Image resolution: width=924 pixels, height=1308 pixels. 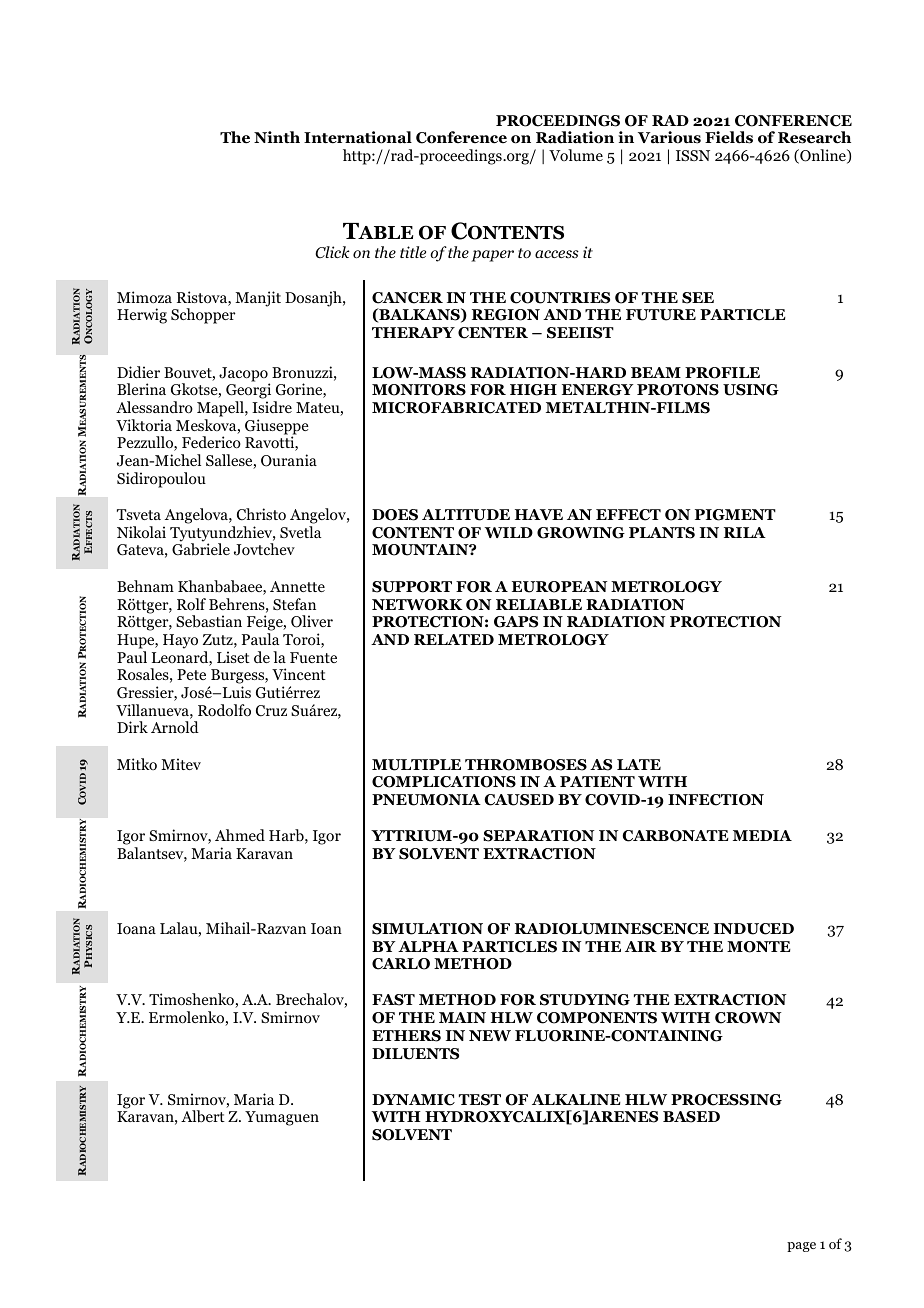 I want to click on Albert, so click(x=203, y=1116).
